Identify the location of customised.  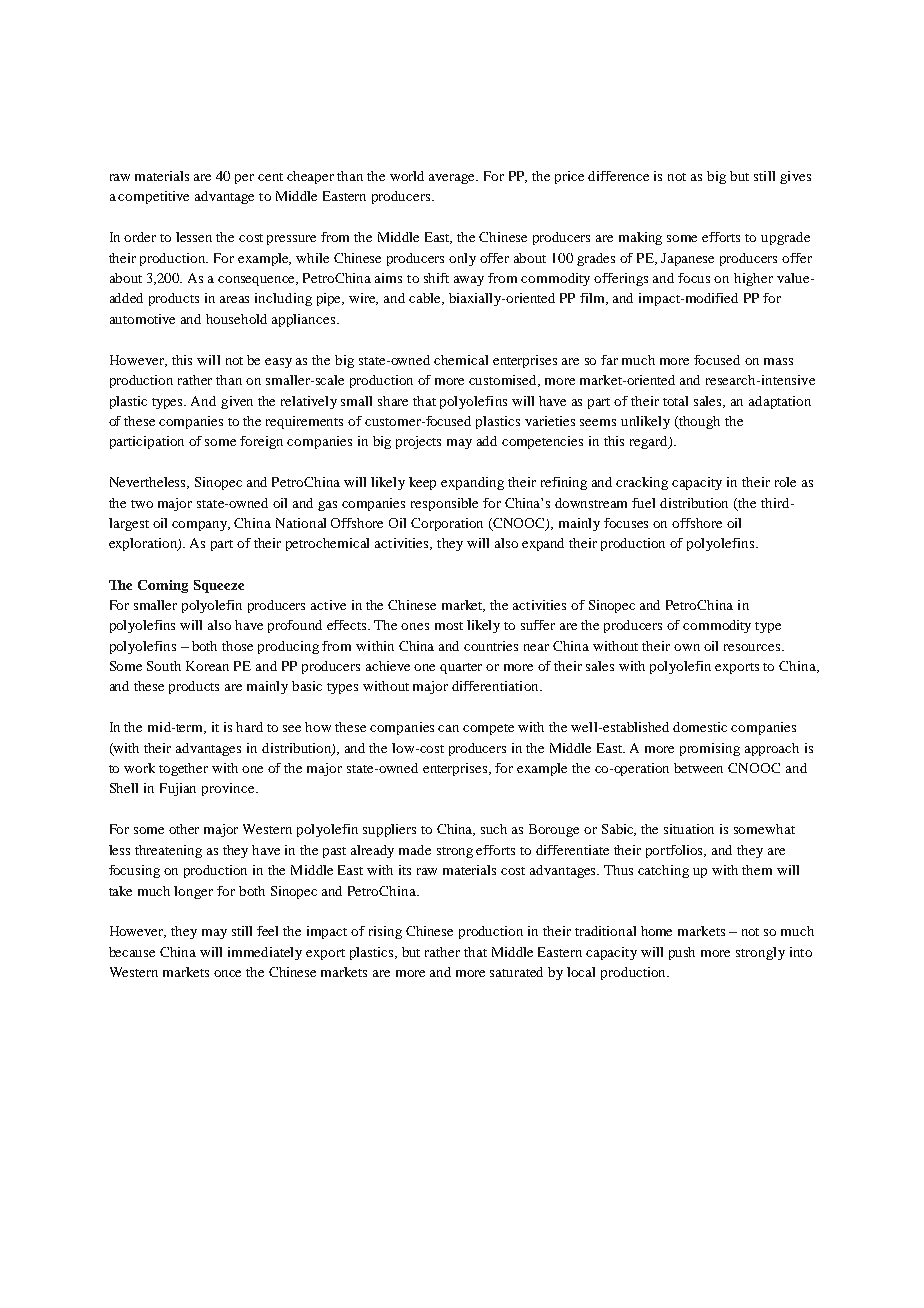
(504, 381).
